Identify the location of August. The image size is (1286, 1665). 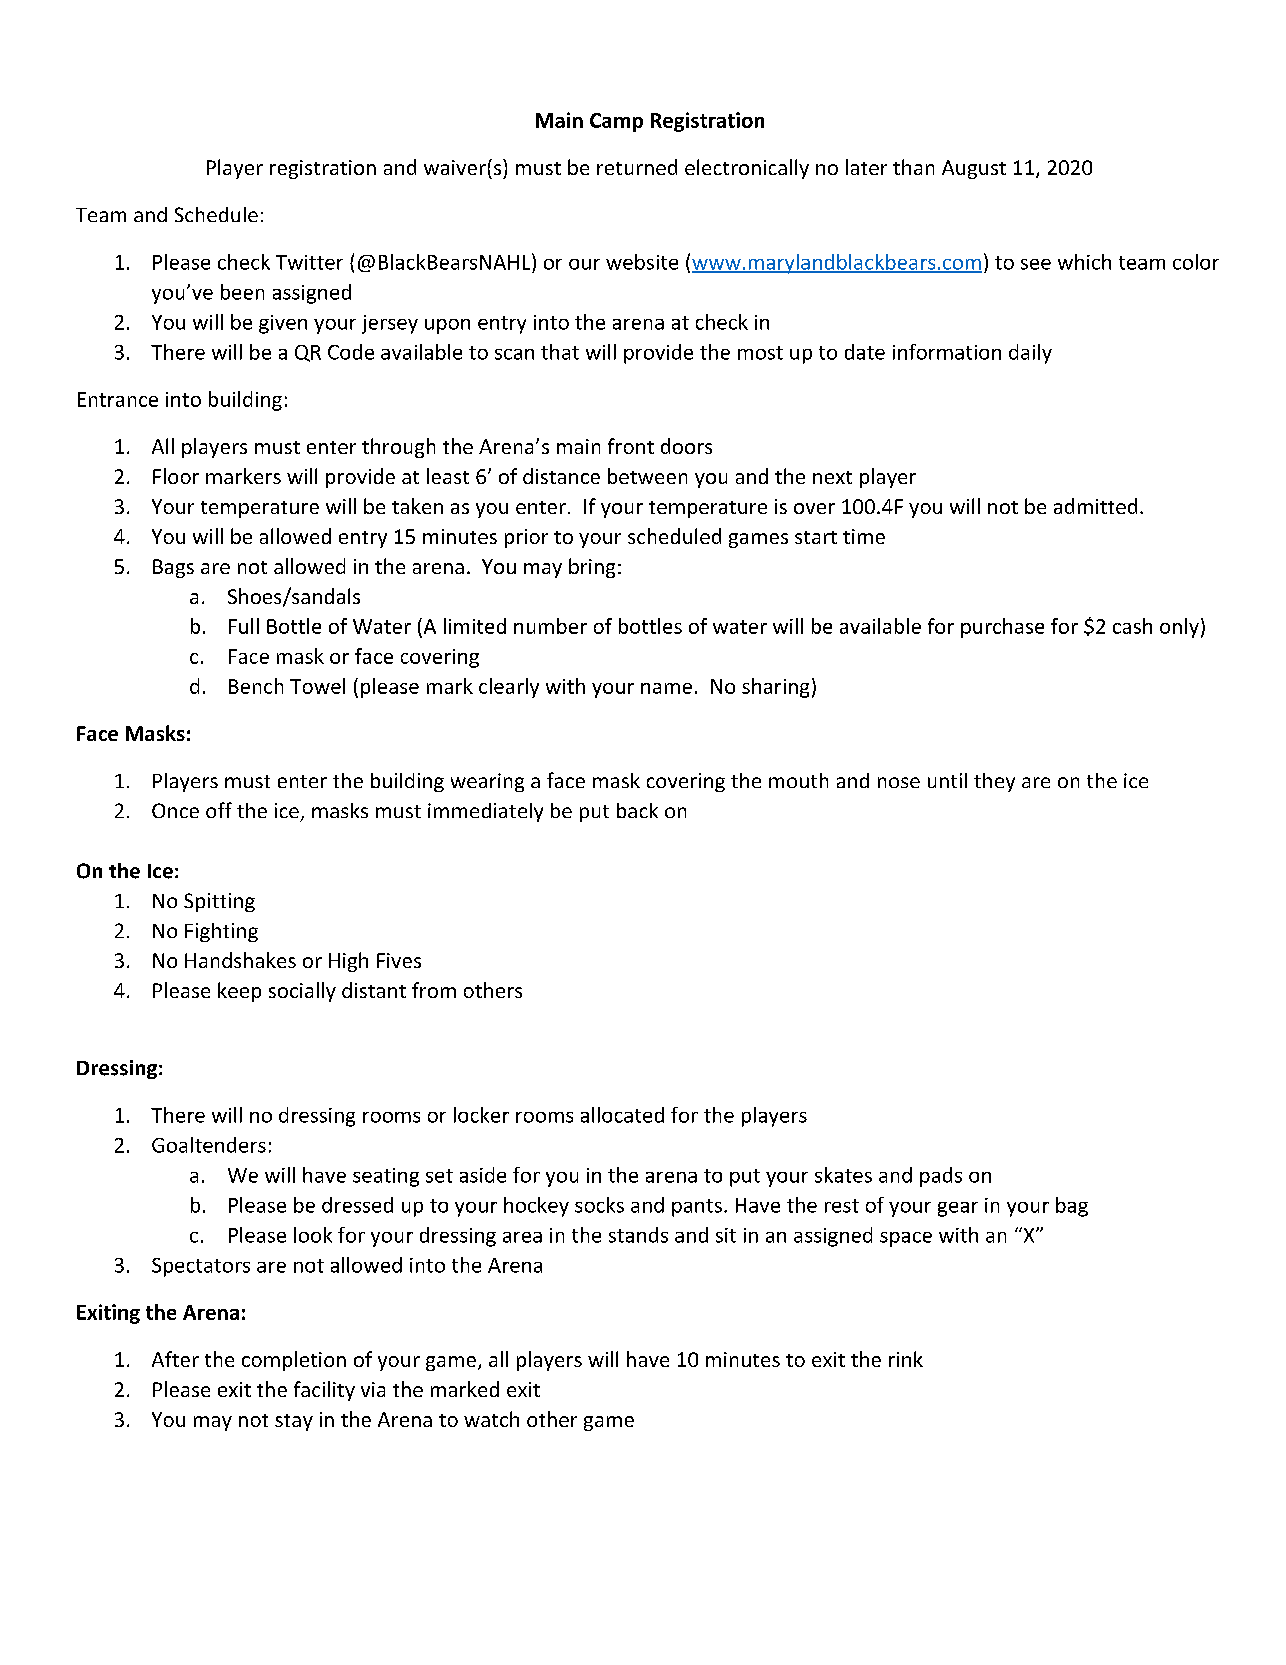
(974, 169).
